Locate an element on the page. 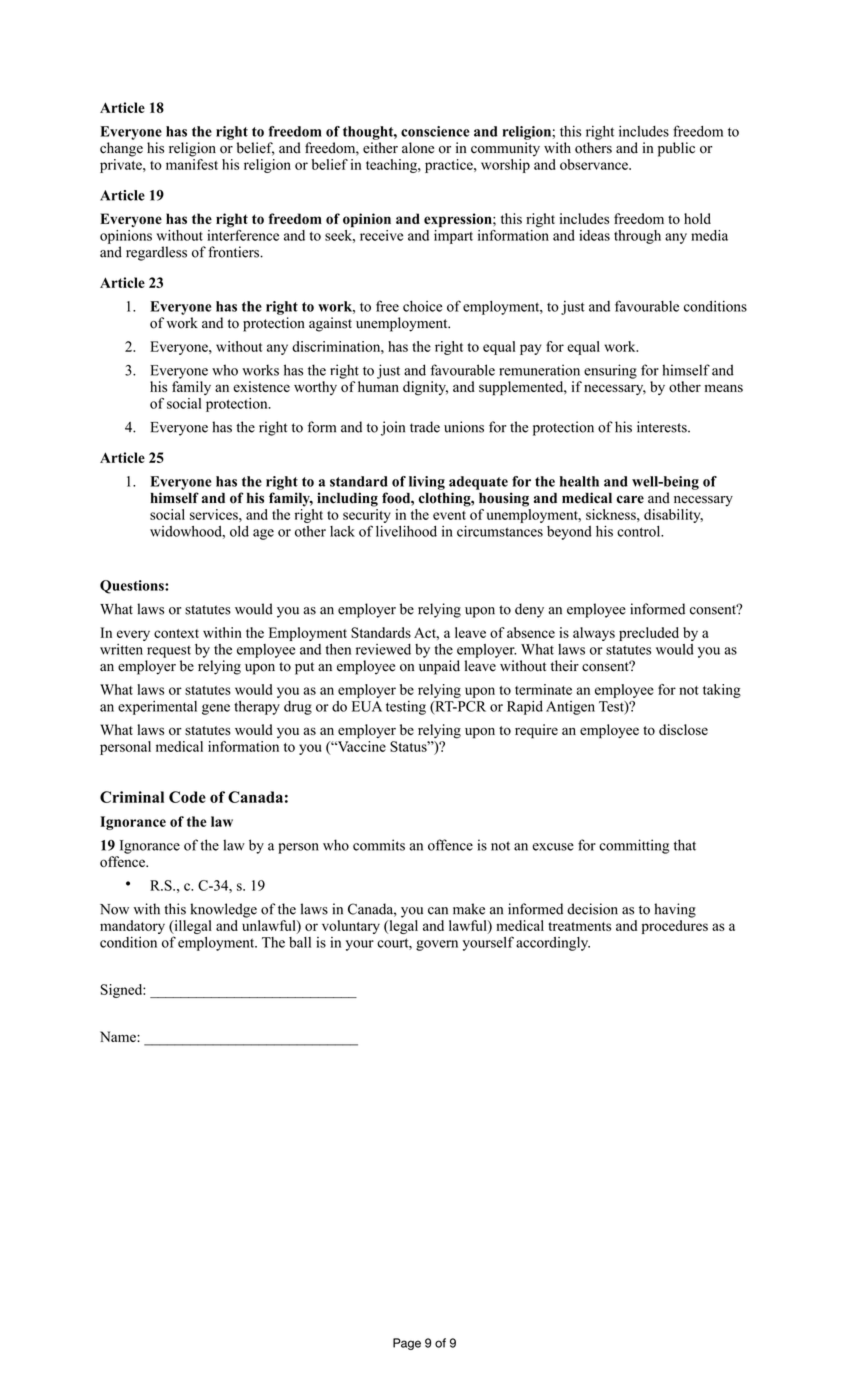  manifest is located at coordinates (192, 164).
